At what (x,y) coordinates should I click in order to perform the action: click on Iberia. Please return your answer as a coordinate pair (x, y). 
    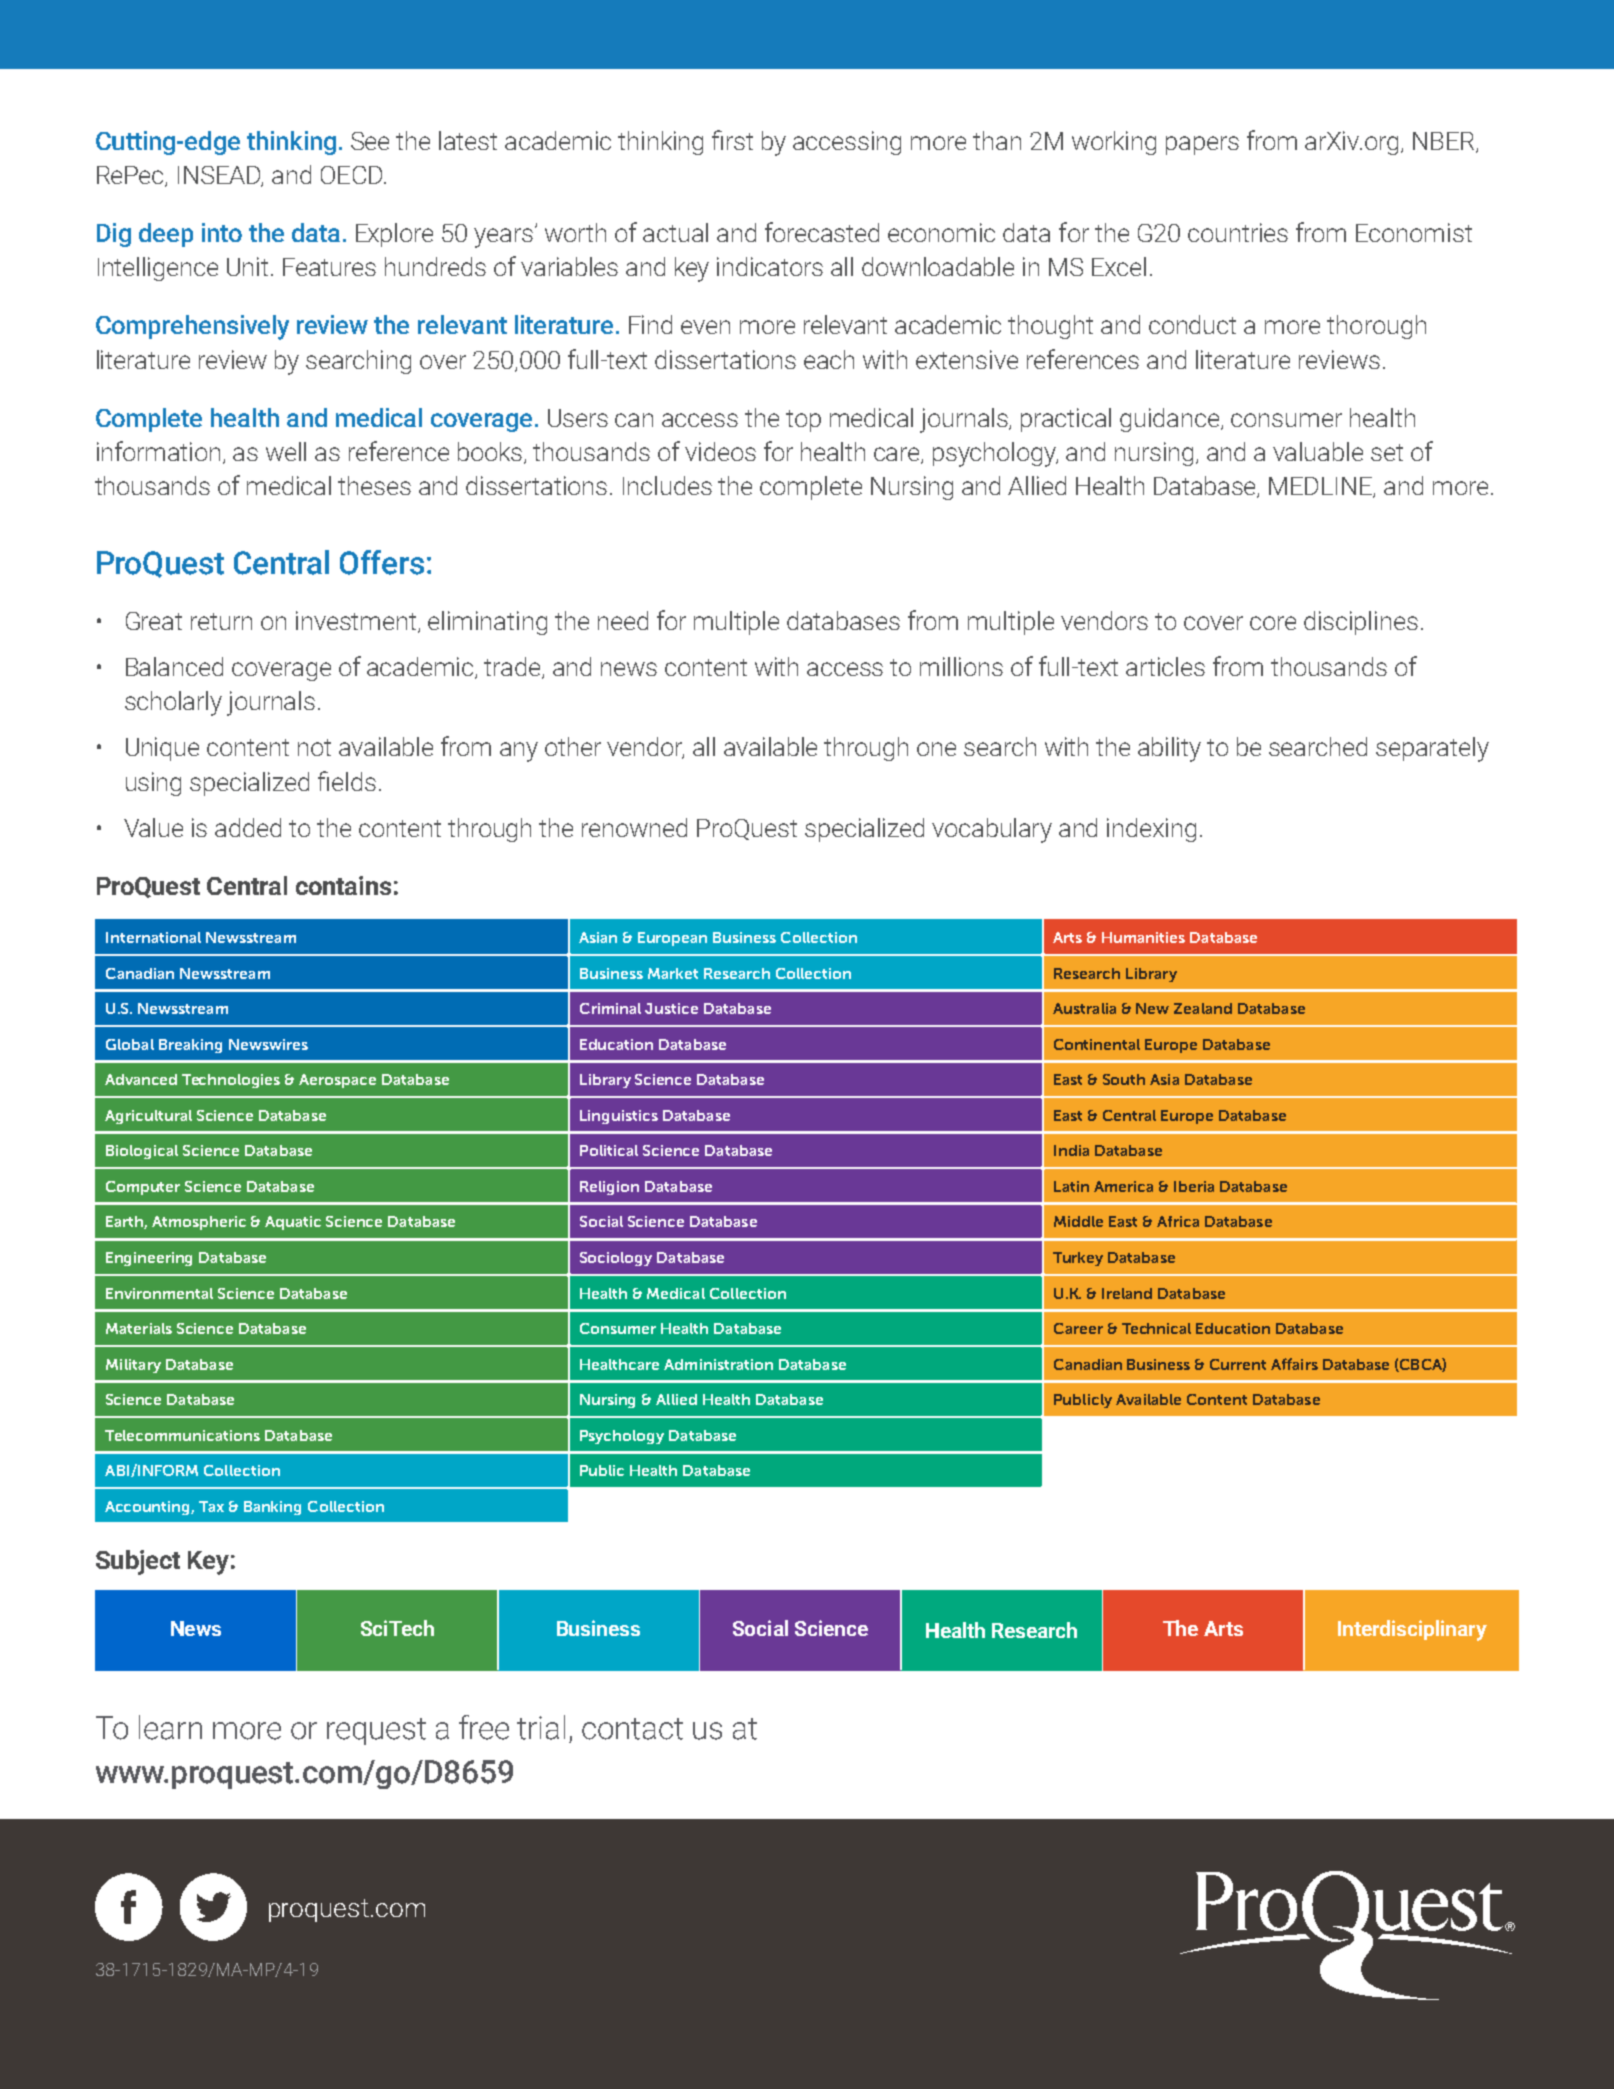
    Looking at the image, I should click on (1194, 1186).
